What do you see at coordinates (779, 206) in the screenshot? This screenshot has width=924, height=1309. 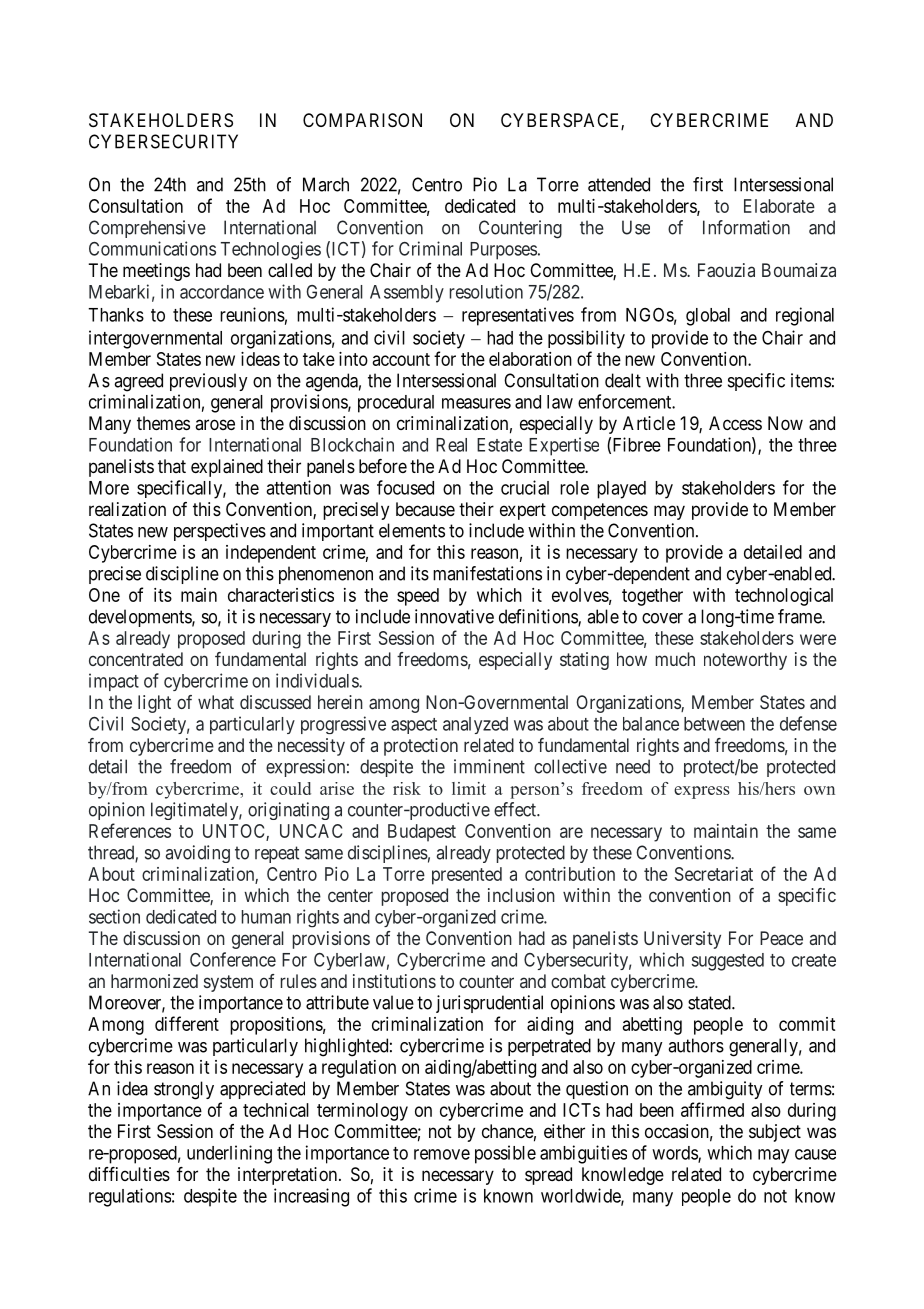 I see `Elaborate` at bounding box center [779, 206].
